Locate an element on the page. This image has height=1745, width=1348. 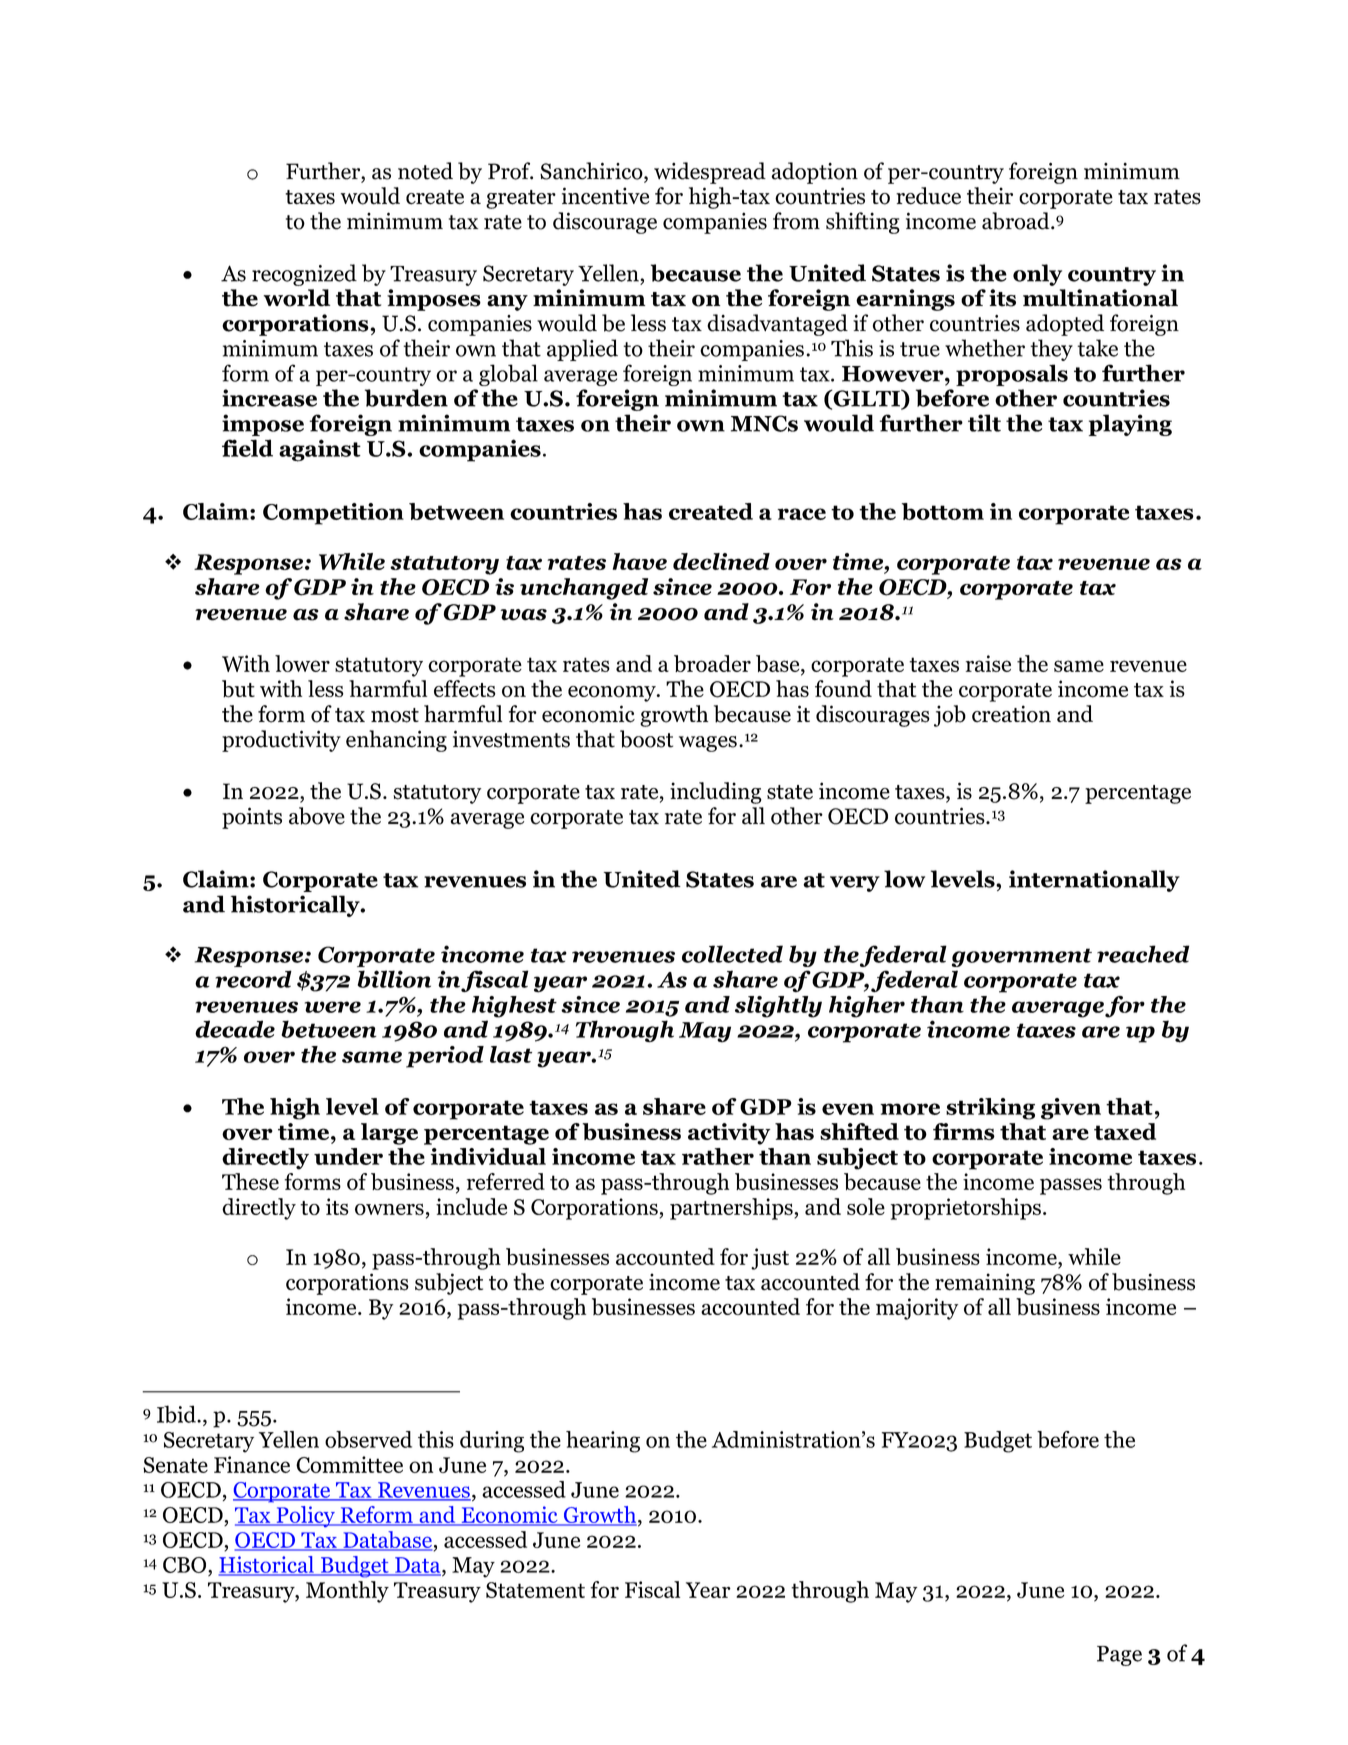
record is located at coordinates (253, 979).
